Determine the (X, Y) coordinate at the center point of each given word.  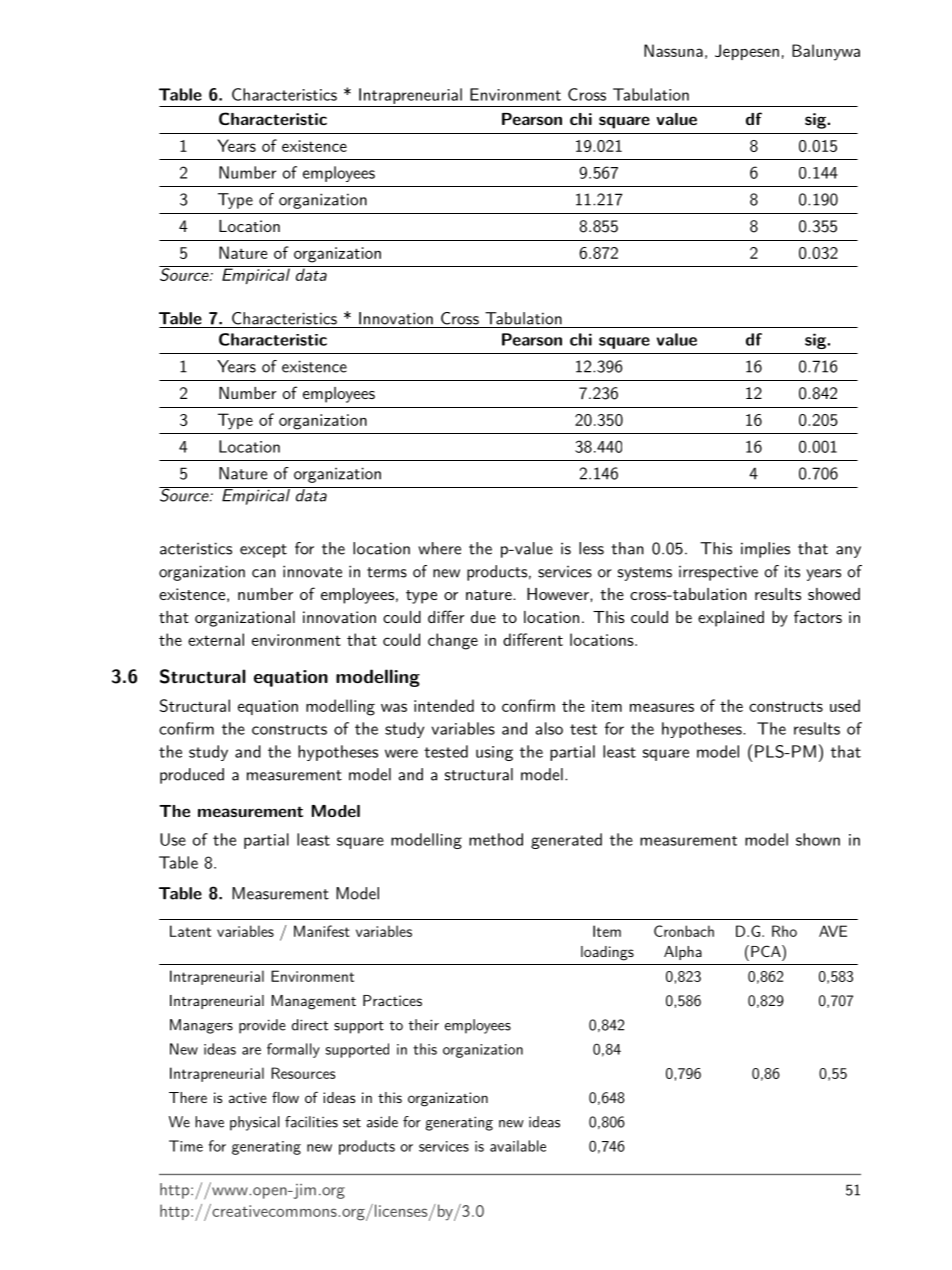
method (496, 839)
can (264, 573)
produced (192, 776)
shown (818, 839)
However (559, 594)
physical (254, 1123)
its (792, 571)
